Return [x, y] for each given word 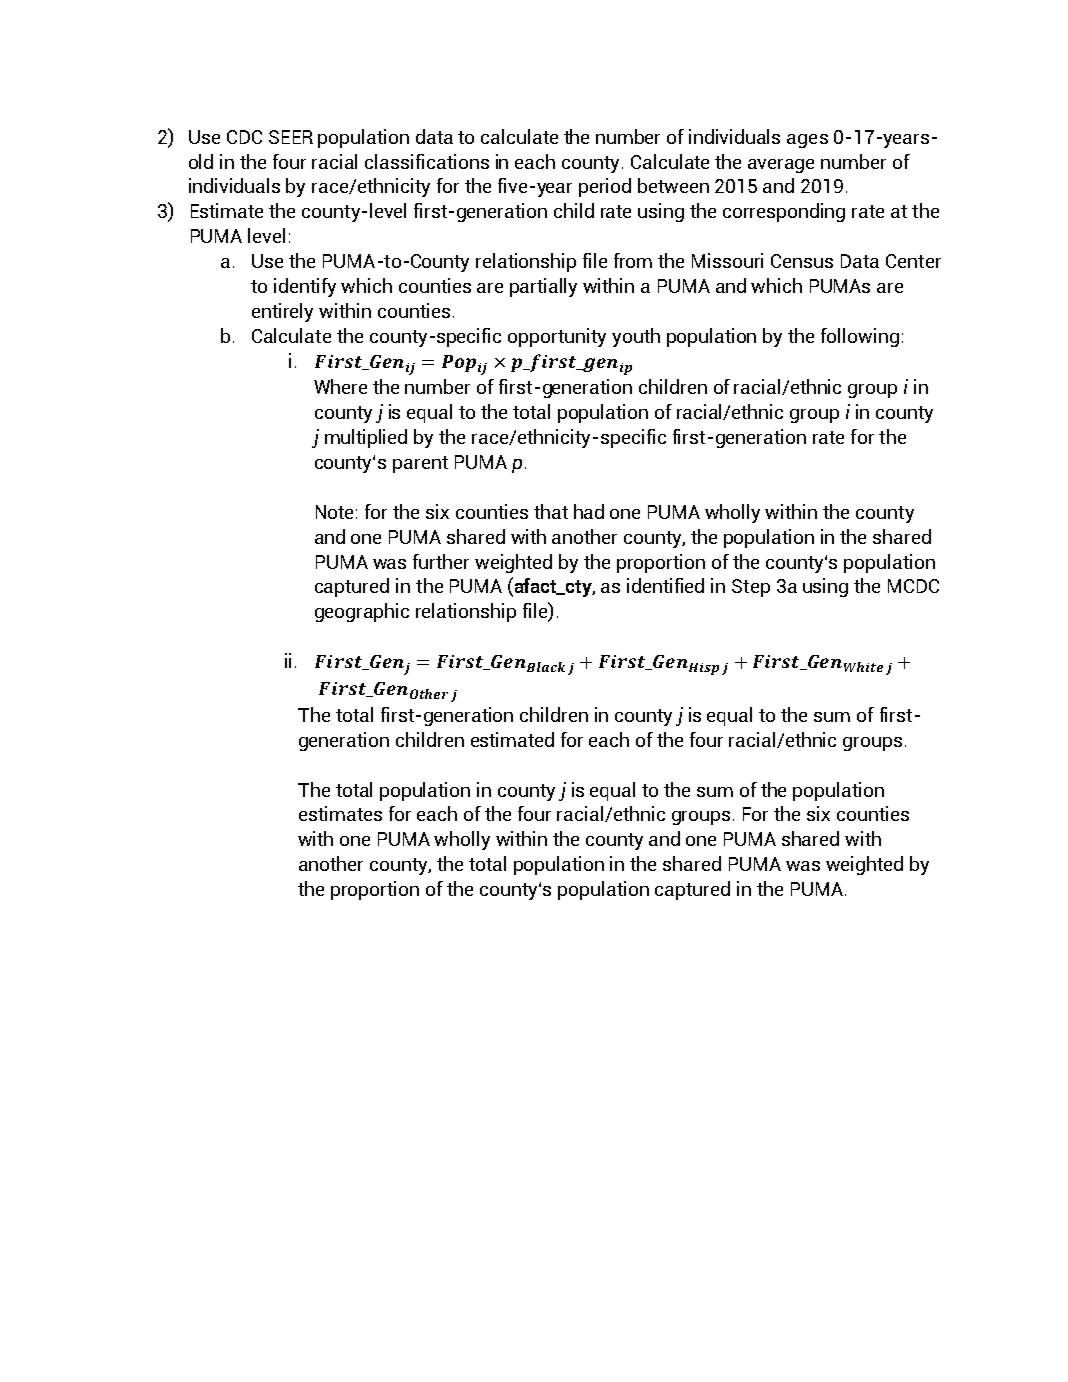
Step [751, 588]
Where [340, 386]
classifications [427, 161]
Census [802, 261]
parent [420, 464]
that [551, 511]
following [860, 337]
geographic [362, 612]
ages [807, 141]
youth [636, 337]
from [633, 260]
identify [305, 287]
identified [665, 585]
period [605, 187]
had [589, 511]
